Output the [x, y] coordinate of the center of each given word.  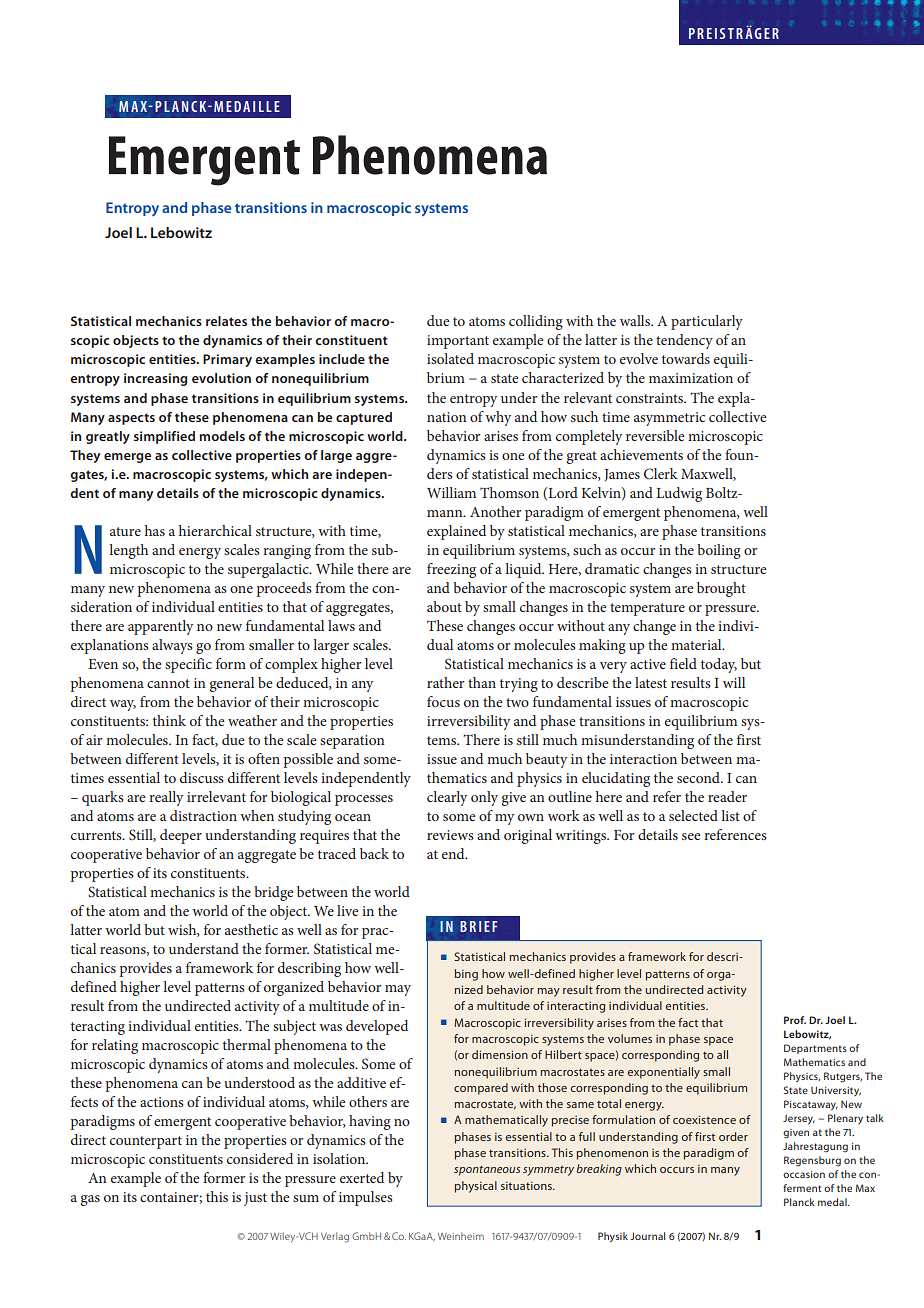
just [255, 1199]
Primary [227, 360]
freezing [451, 570]
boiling [719, 551]
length [128, 551]
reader [727, 796]
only [484, 798]
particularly [707, 322]
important [458, 342]
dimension [500, 1054]
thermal [247, 1044]
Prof [795, 1020]
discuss [202, 777]
